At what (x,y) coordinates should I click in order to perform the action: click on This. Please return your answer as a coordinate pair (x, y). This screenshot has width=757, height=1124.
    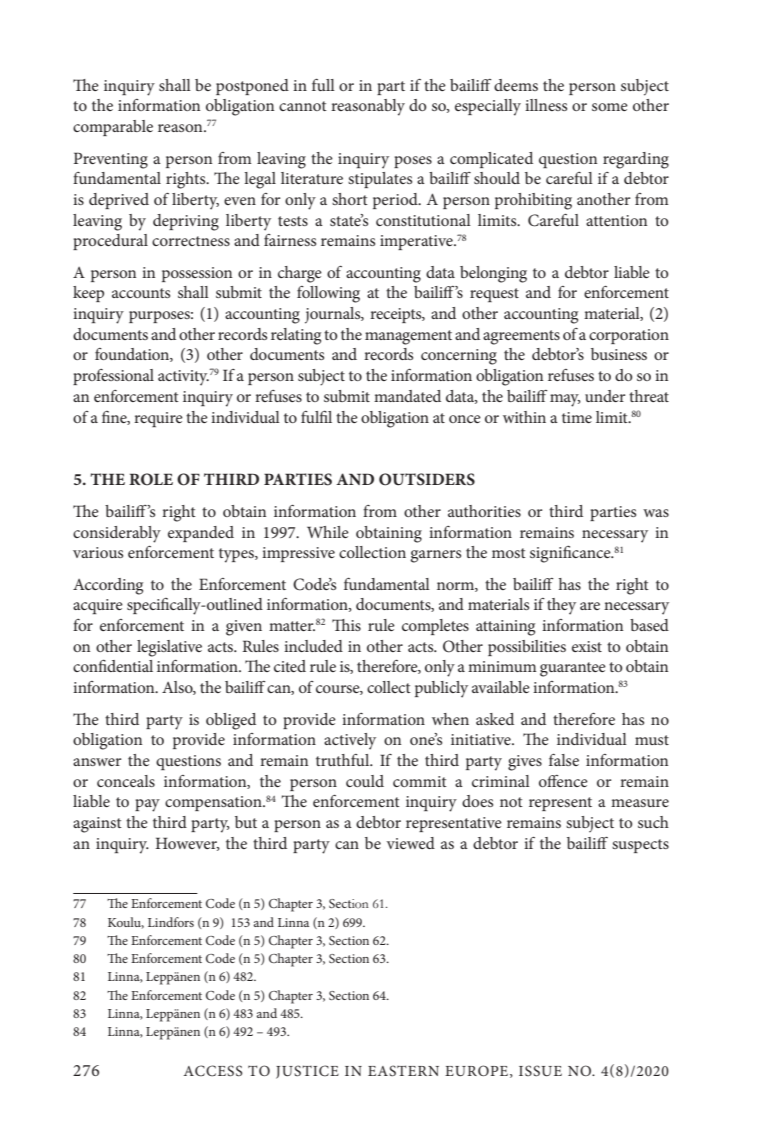
    Looking at the image, I should click on (346, 625).
